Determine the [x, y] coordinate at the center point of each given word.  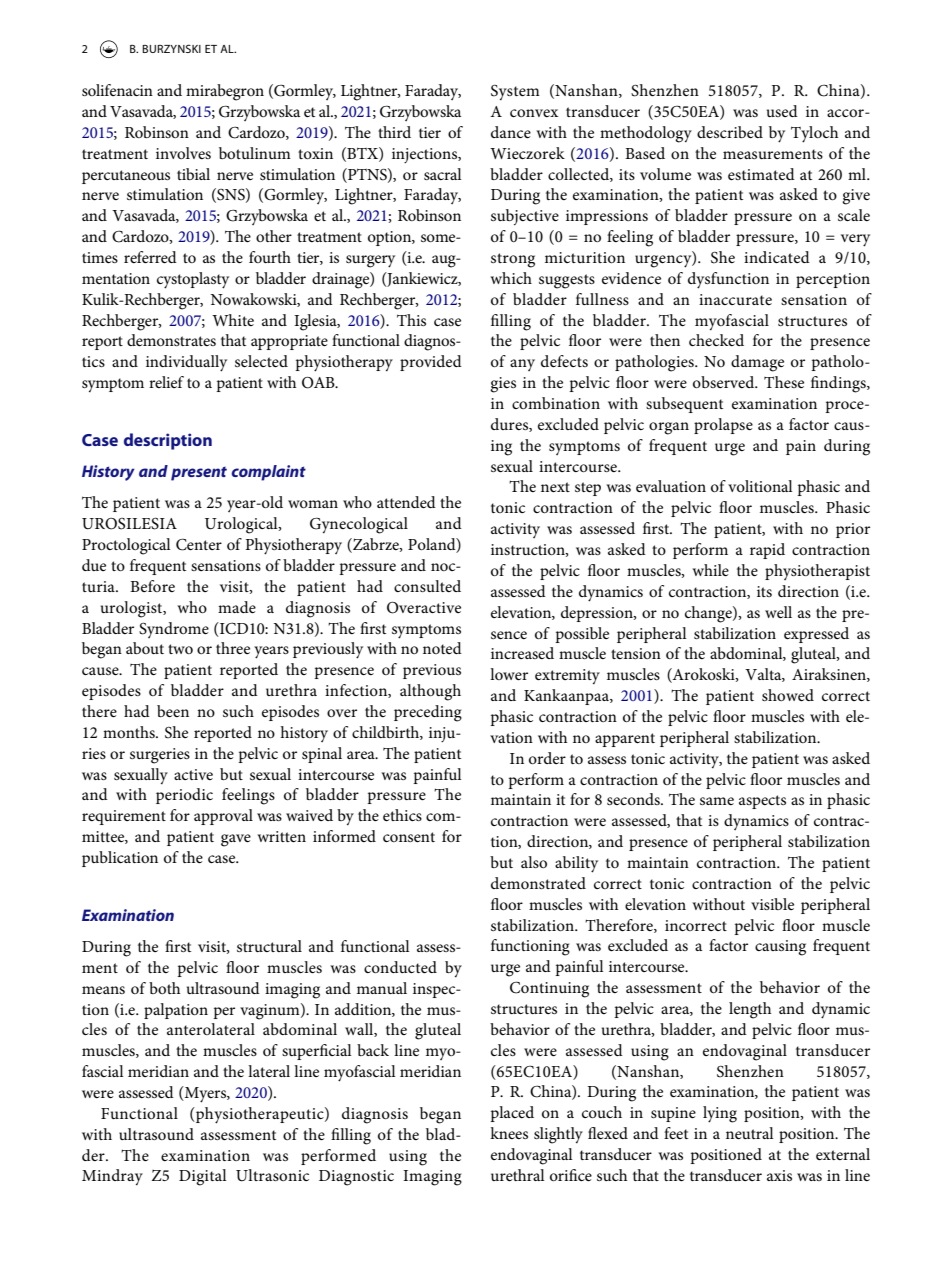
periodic [184, 796]
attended [406, 502]
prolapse [723, 426]
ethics [402, 815]
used [782, 111]
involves [183, 153]
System [515, 92]
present [199, 474]
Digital [202, 1177]
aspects [762, 802]
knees [509, 1133]
